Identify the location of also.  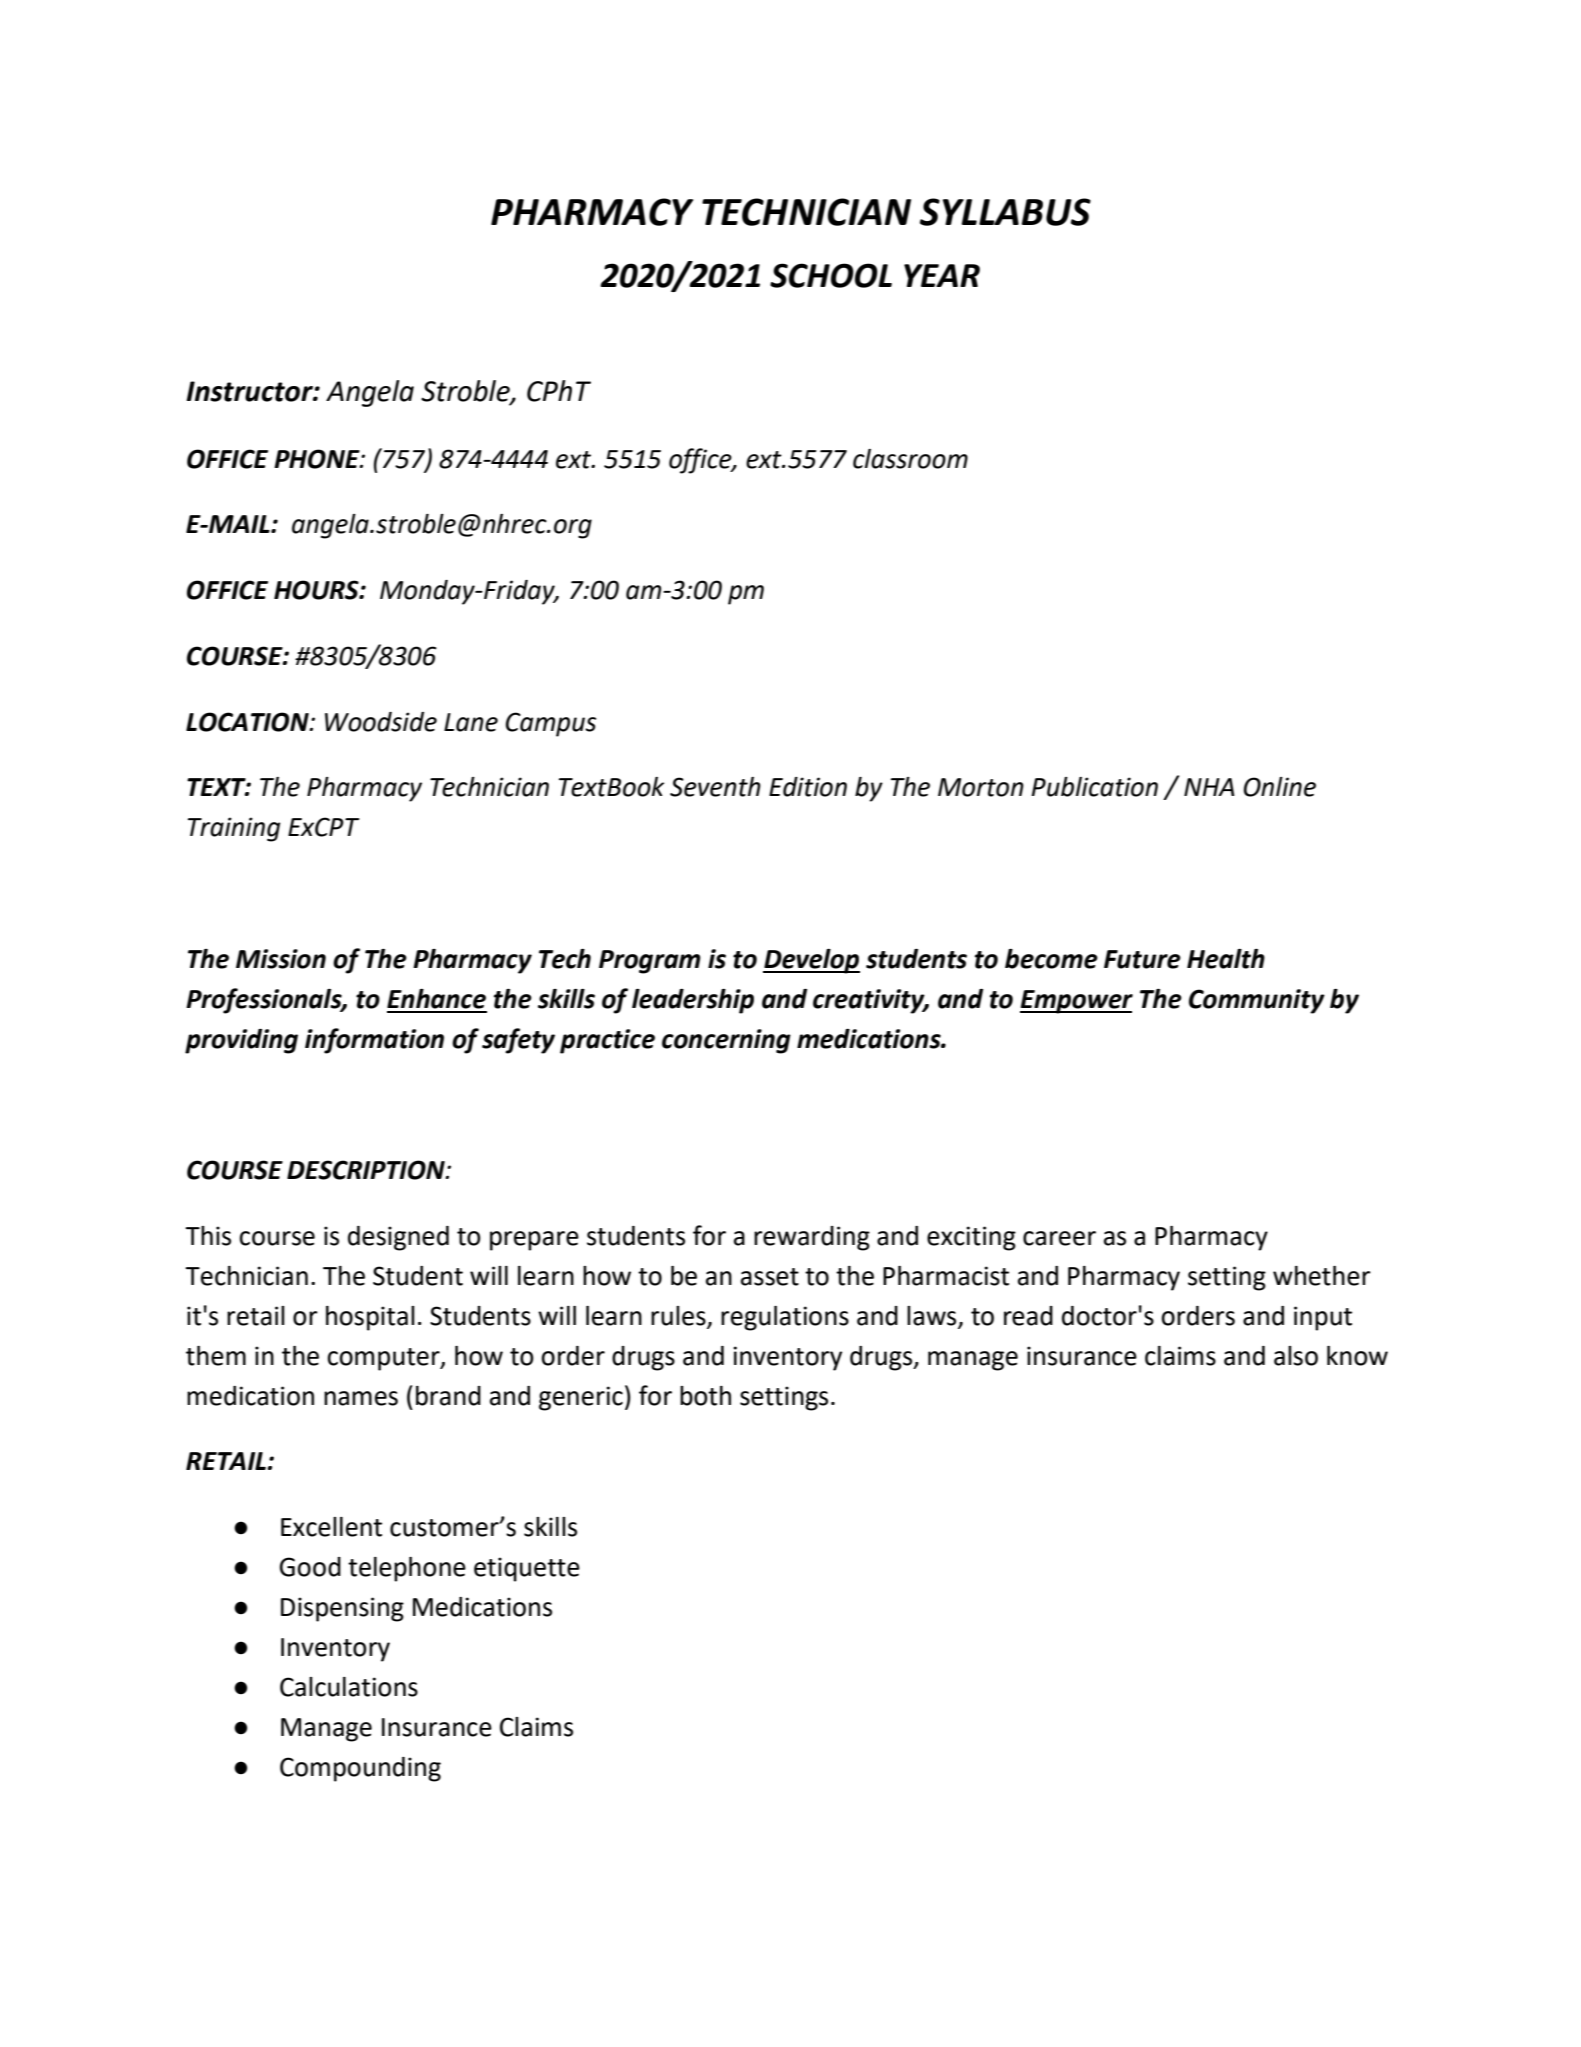
(1296, 1356).
